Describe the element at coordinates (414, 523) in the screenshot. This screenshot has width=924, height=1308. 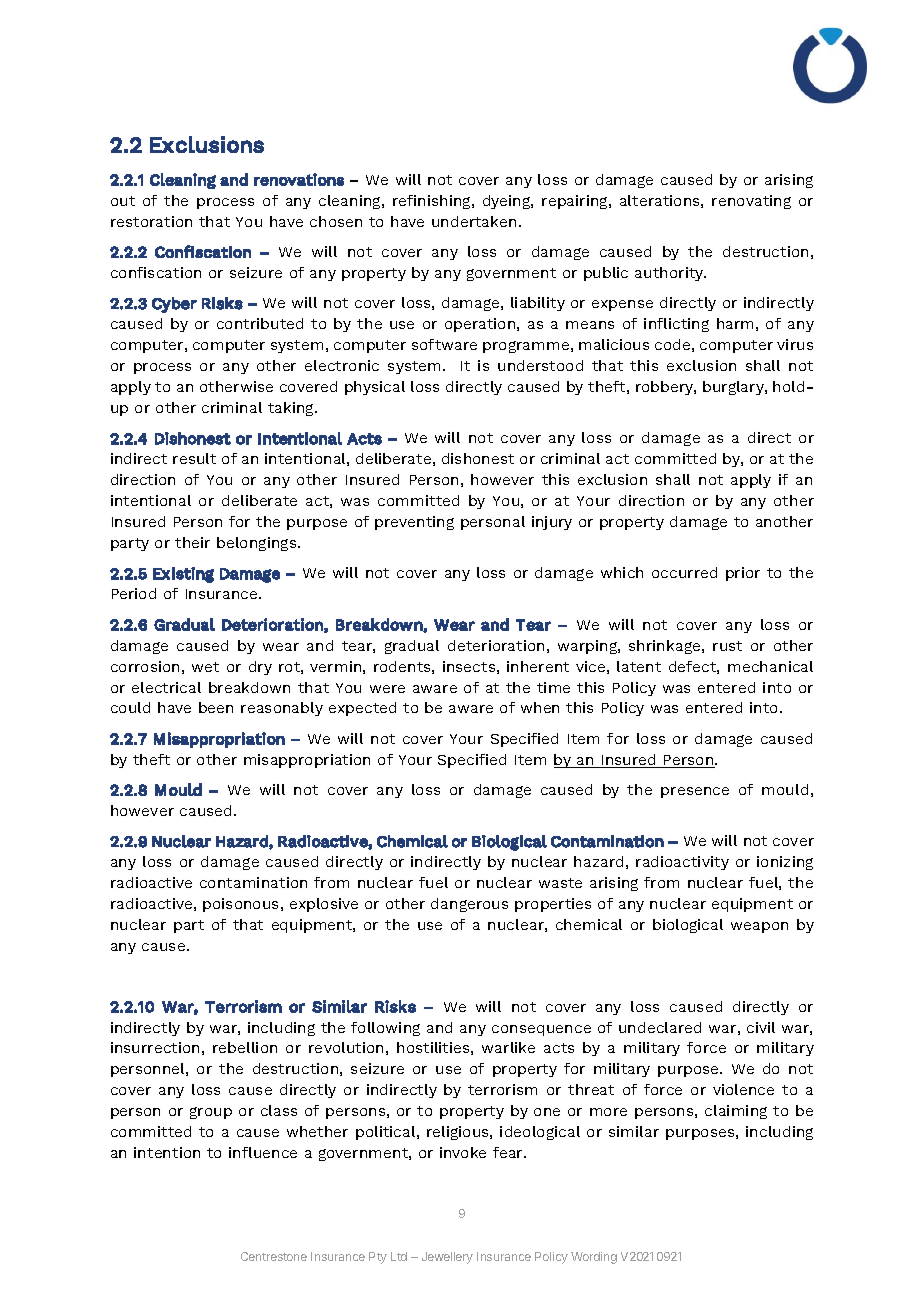
I see `preventing` at that location.
